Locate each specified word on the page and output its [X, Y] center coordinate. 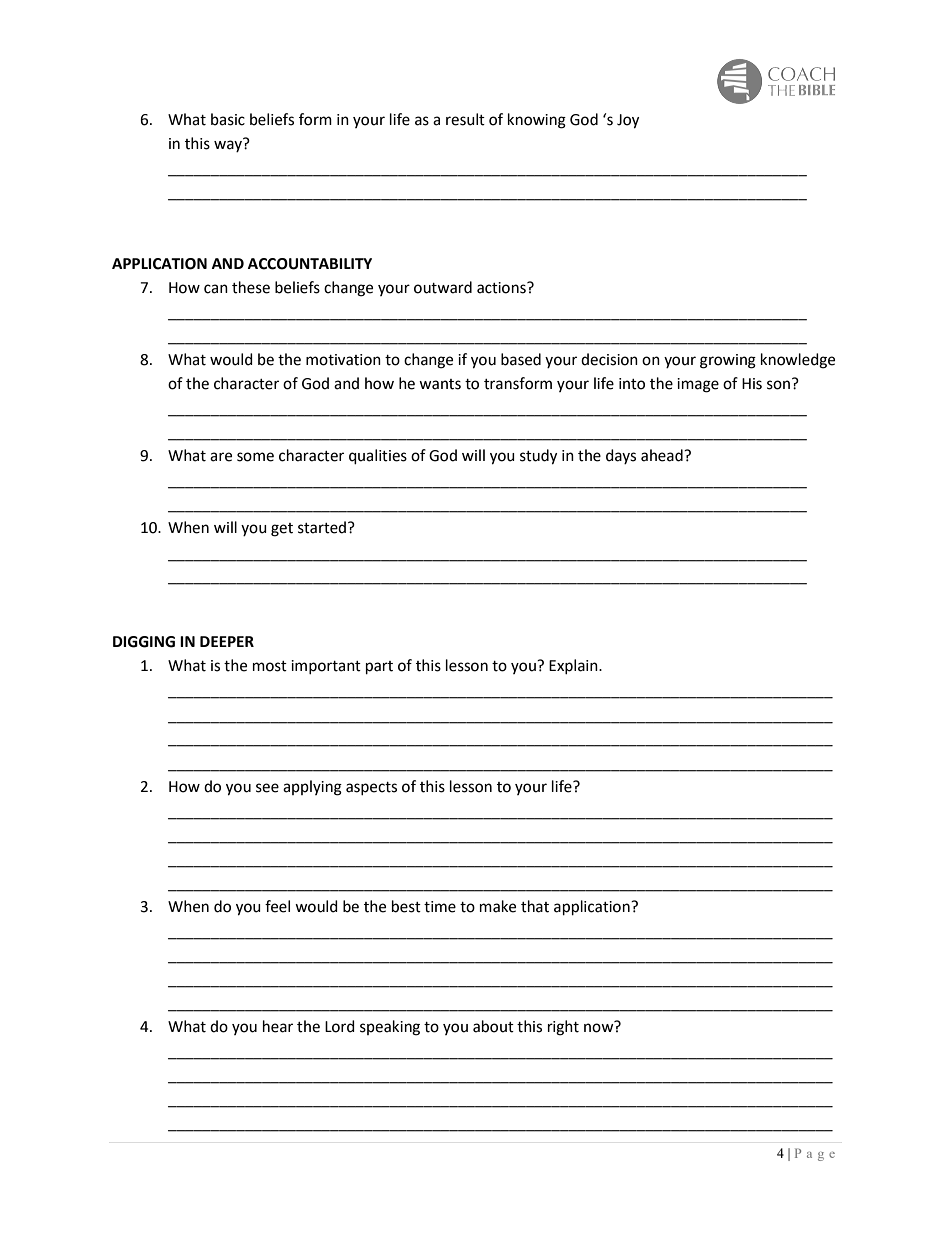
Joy [628, 121]
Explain [574, 667]
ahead [663, 455]
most [270, 666]
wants [440, 384]
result [465, 119]
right [563, 1028]
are [221, 457]
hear [278, 1026]
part [379, 668]
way [229, 145]
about [493, 1026]
